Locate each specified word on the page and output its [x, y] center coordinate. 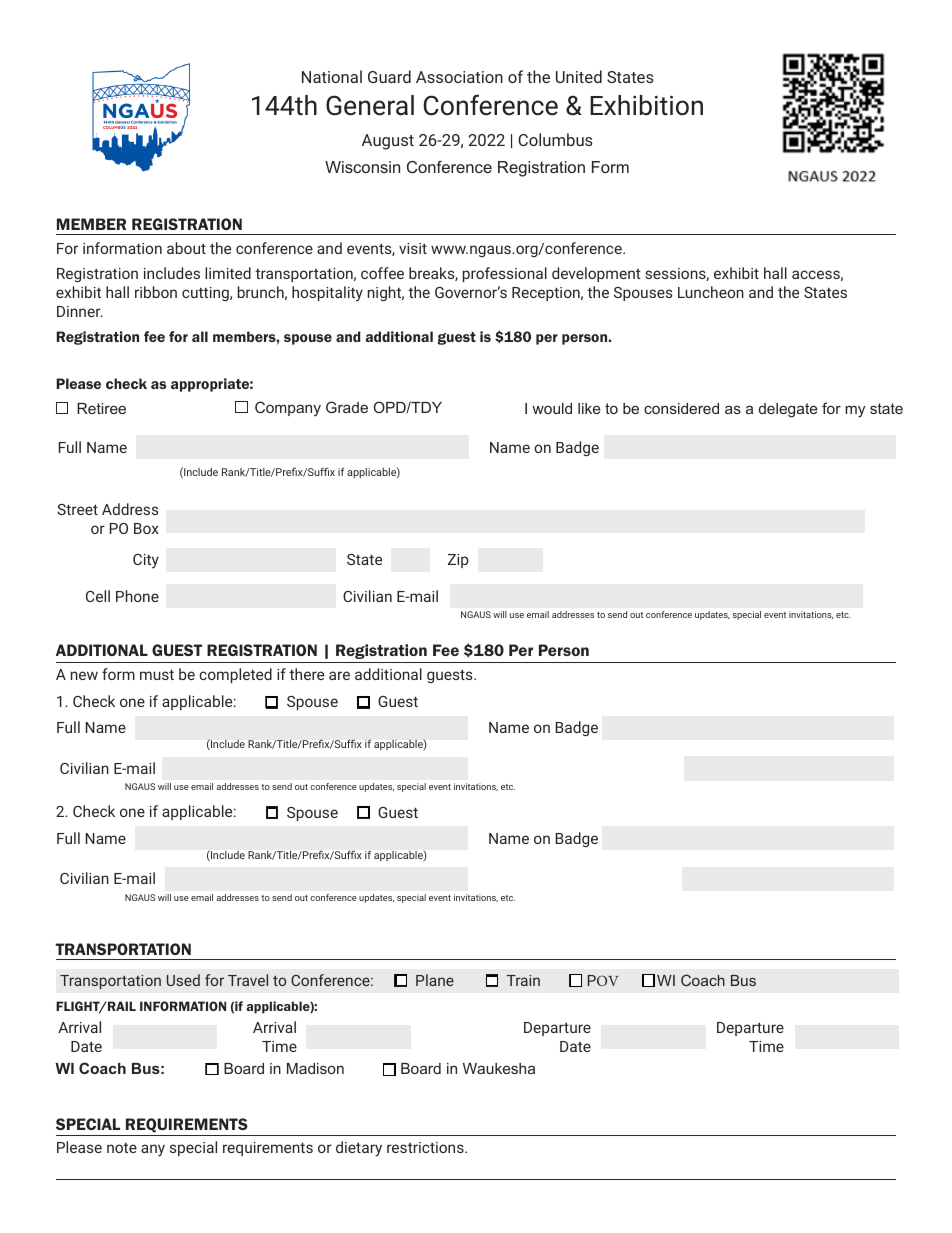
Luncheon [711, 292]
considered [681, 408]
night [386, 293]
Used [183, 980]
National [332, 76]
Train [523, 980]
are [339, 675]
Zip [458, 561]
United [579, 76]
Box [146, 528]
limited [228, 273]
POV [603, 980]
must [157, 674]
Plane [435, 980]
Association [459, 77]
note [122, 1148]
